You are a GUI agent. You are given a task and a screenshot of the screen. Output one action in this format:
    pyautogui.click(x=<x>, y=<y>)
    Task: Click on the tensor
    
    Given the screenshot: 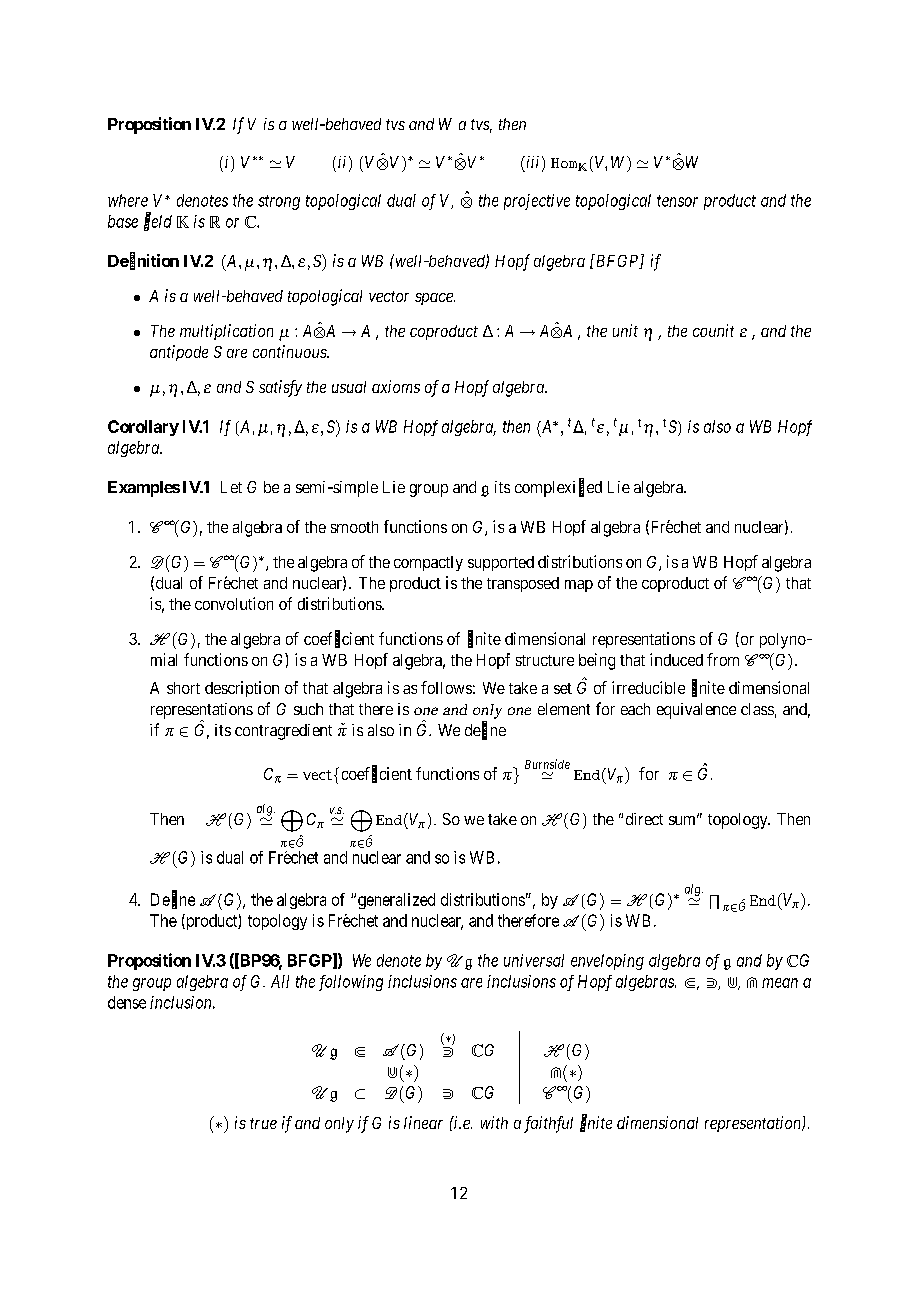 What is the action you would take?
    pyautogui.click(x=677, y=201)
